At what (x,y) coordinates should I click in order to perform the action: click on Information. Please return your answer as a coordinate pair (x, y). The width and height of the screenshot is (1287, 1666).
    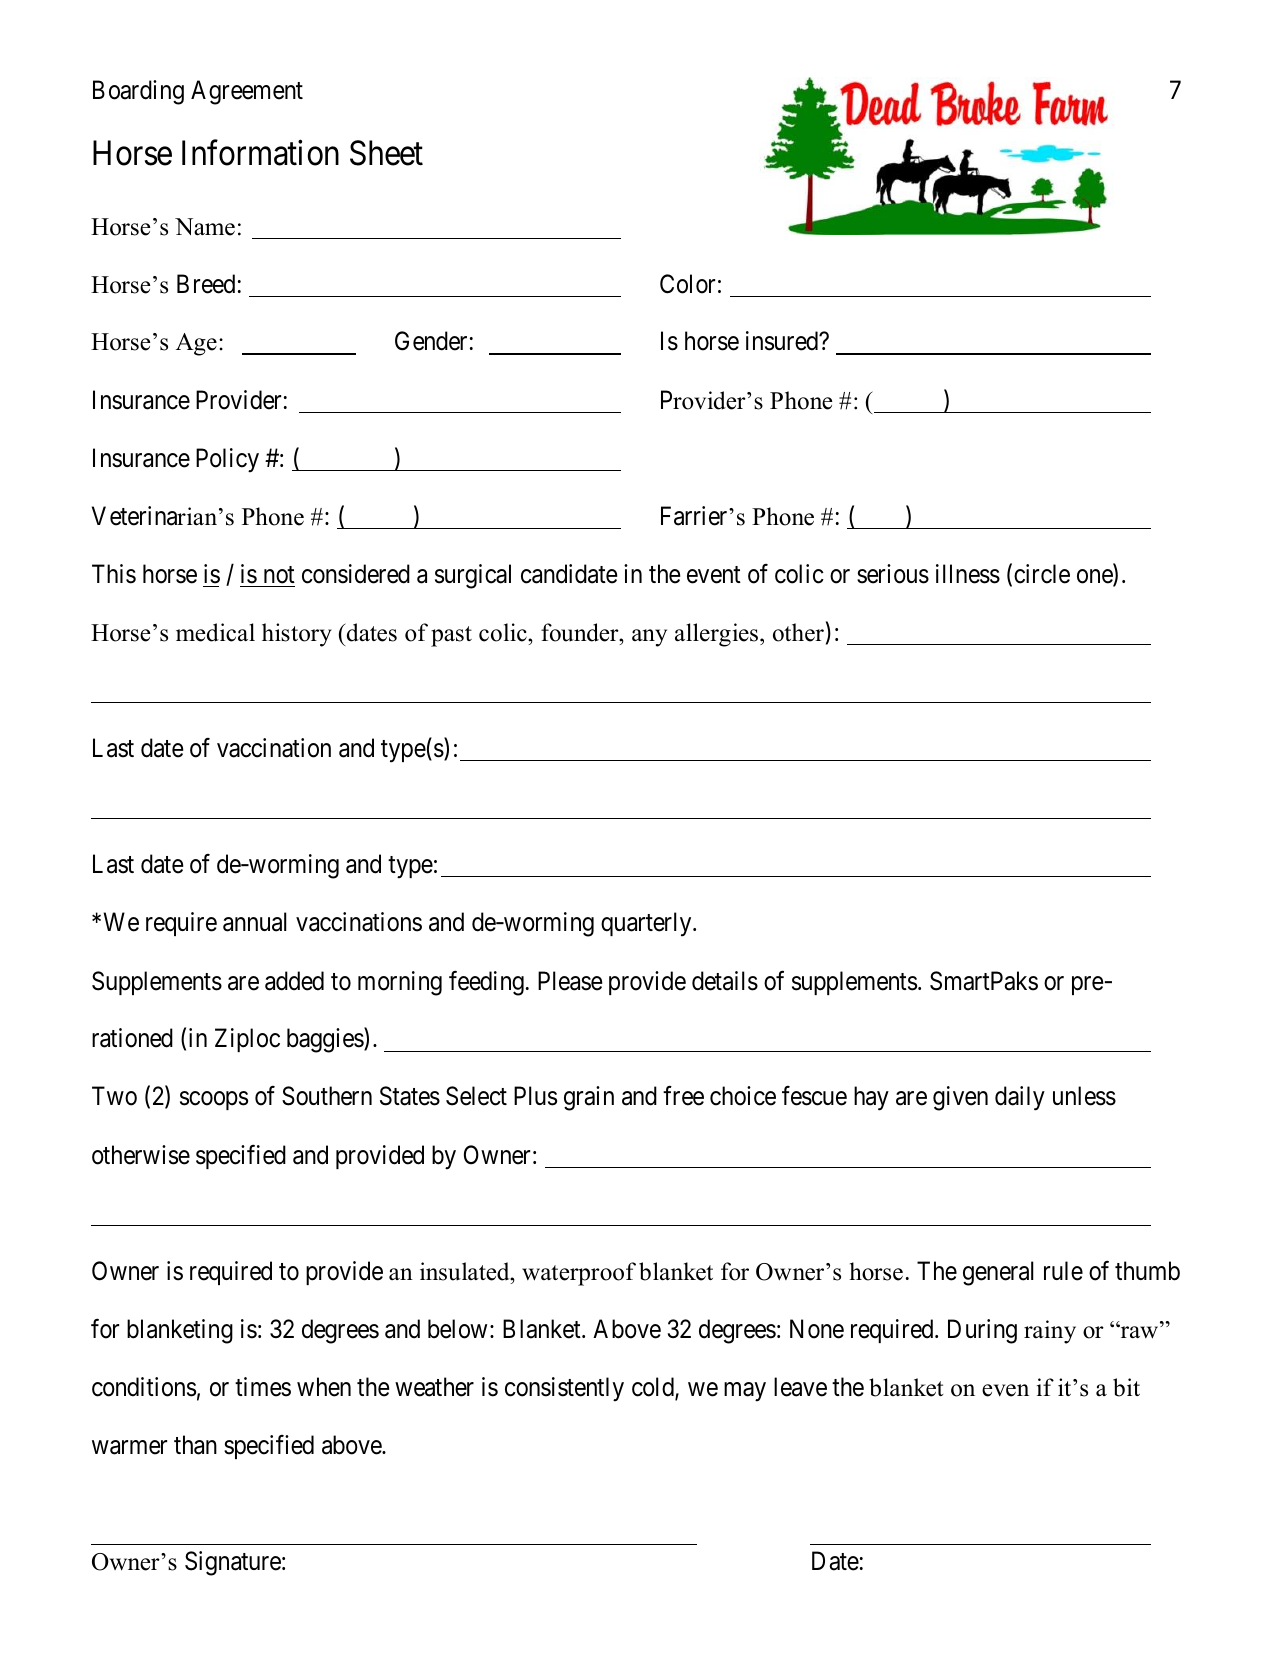
    Looking at the image, I should click on (260, 153).
